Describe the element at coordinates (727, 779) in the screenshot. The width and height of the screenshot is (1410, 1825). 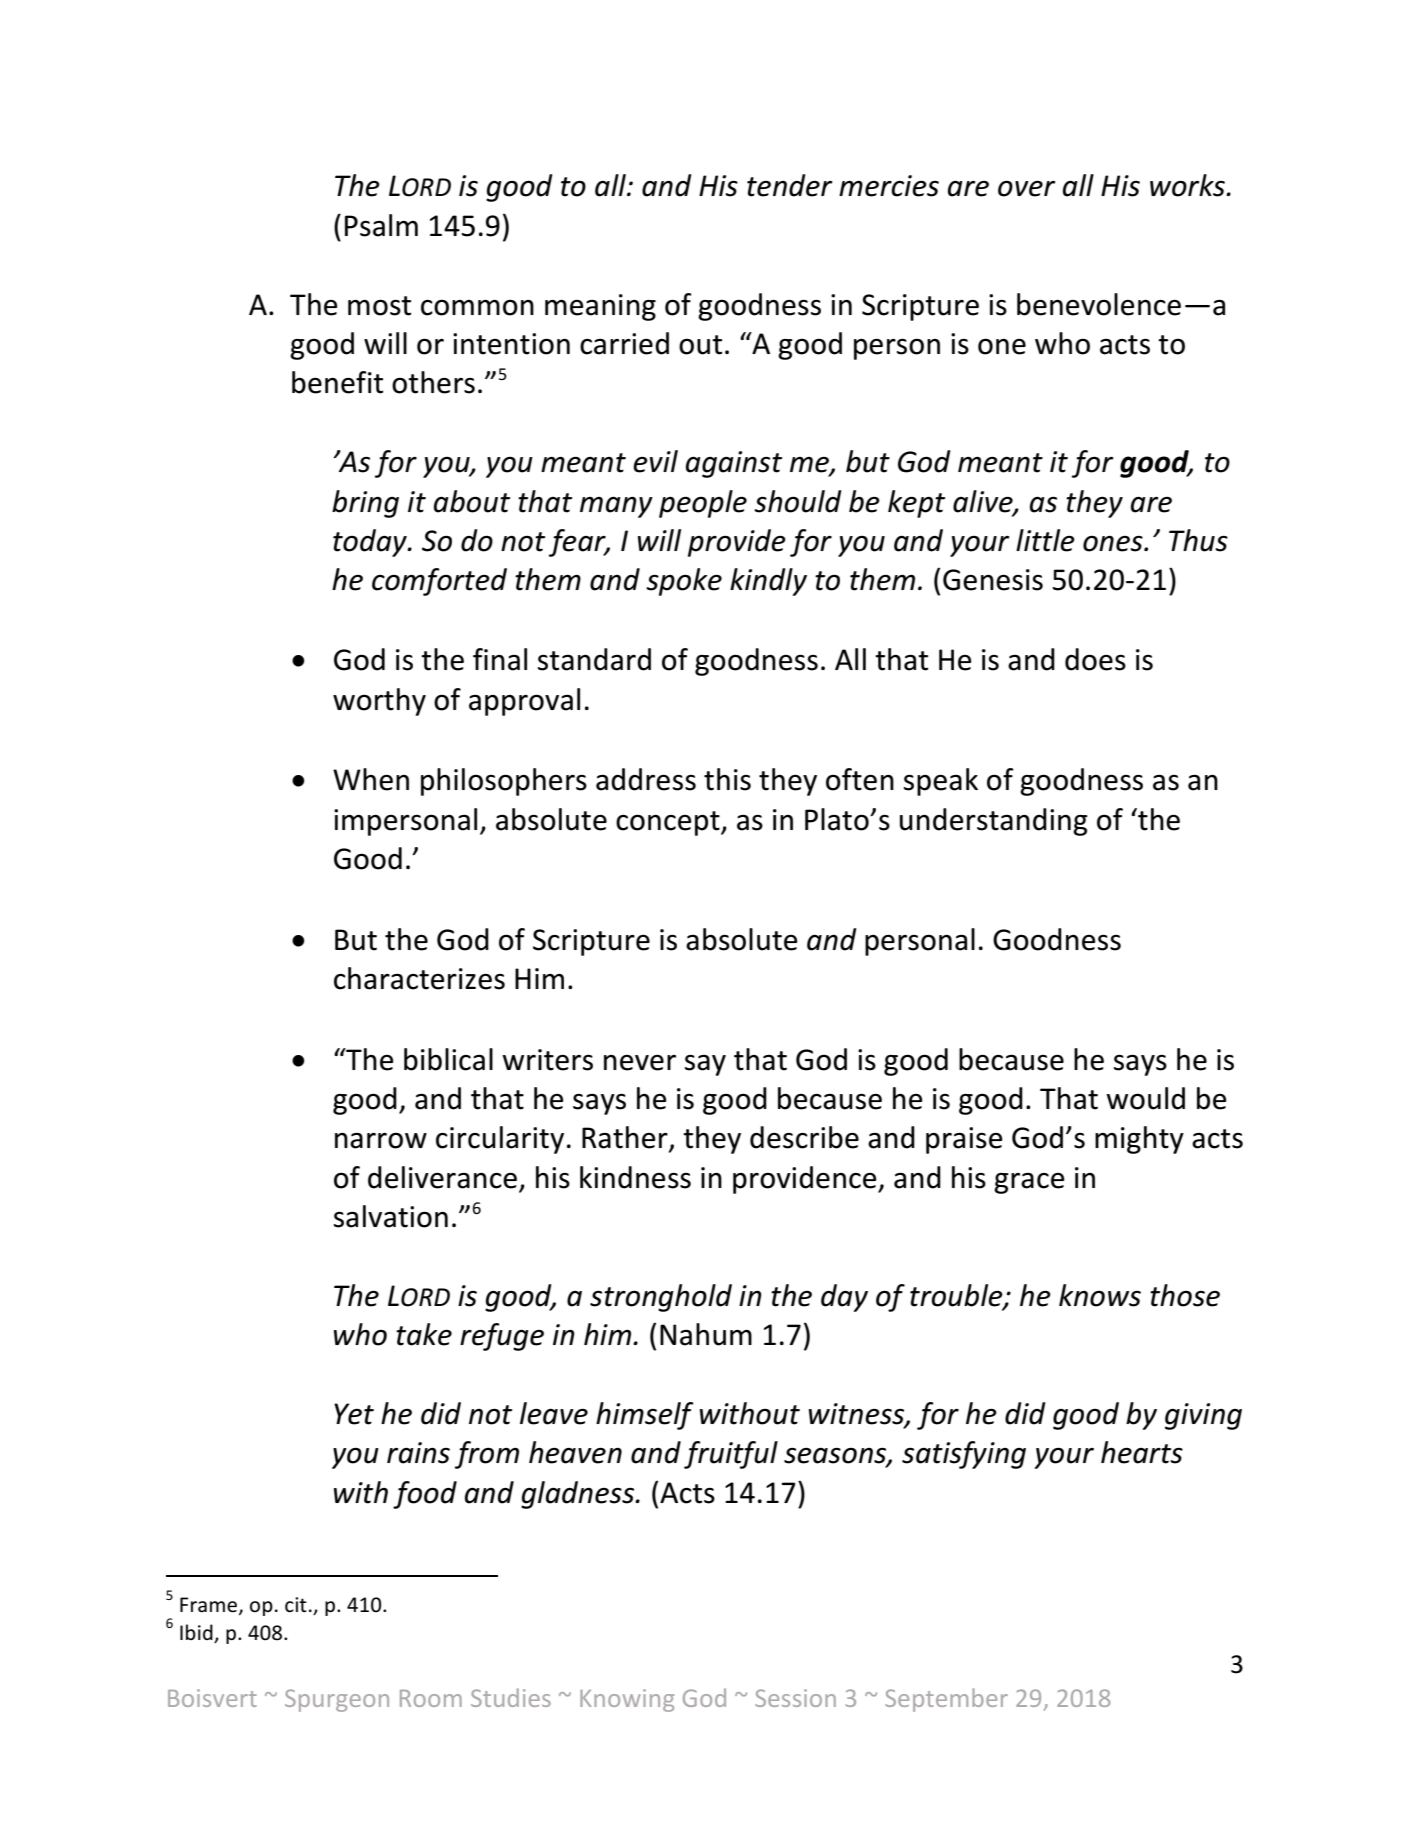
I see `this` at that location.
